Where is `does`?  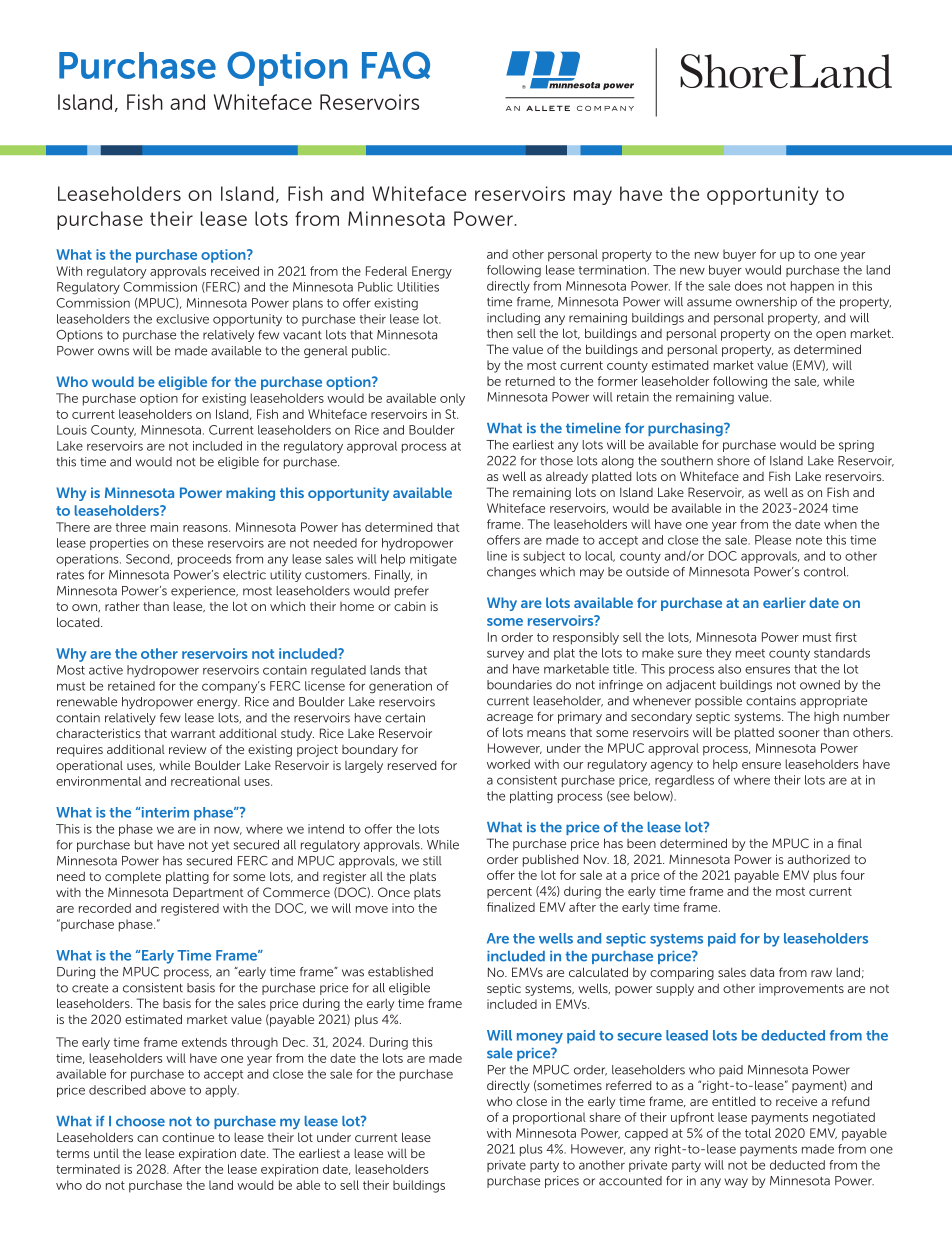 does is located at coordinates (748, 286).
